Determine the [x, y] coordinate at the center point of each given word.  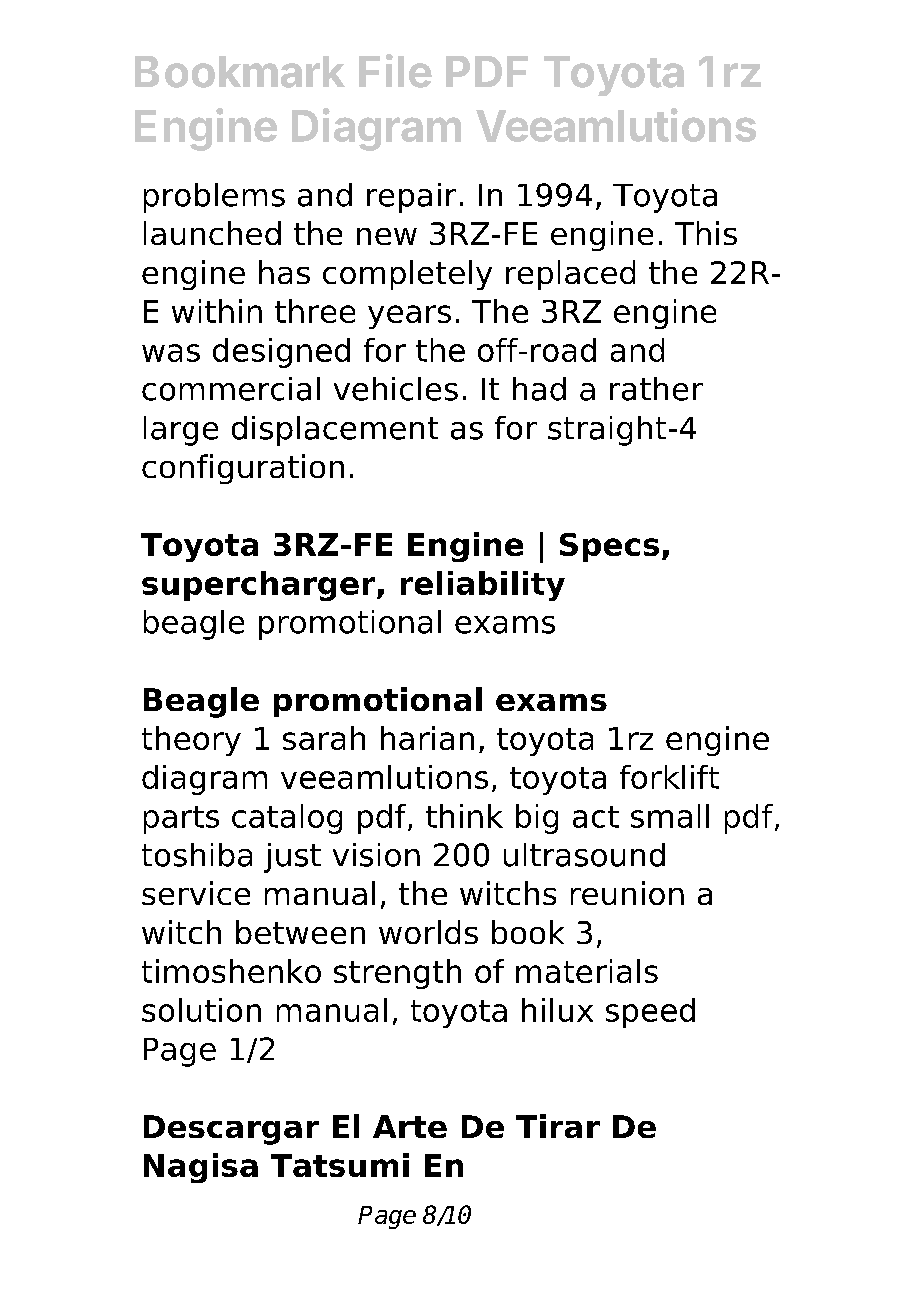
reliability [483, 586]
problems [214, 198]
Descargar [231, 1130]
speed [650, 1013]
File [395, 71]
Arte [410, 1126]
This [706, 233]
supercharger [260, 586]
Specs [609, 547]
